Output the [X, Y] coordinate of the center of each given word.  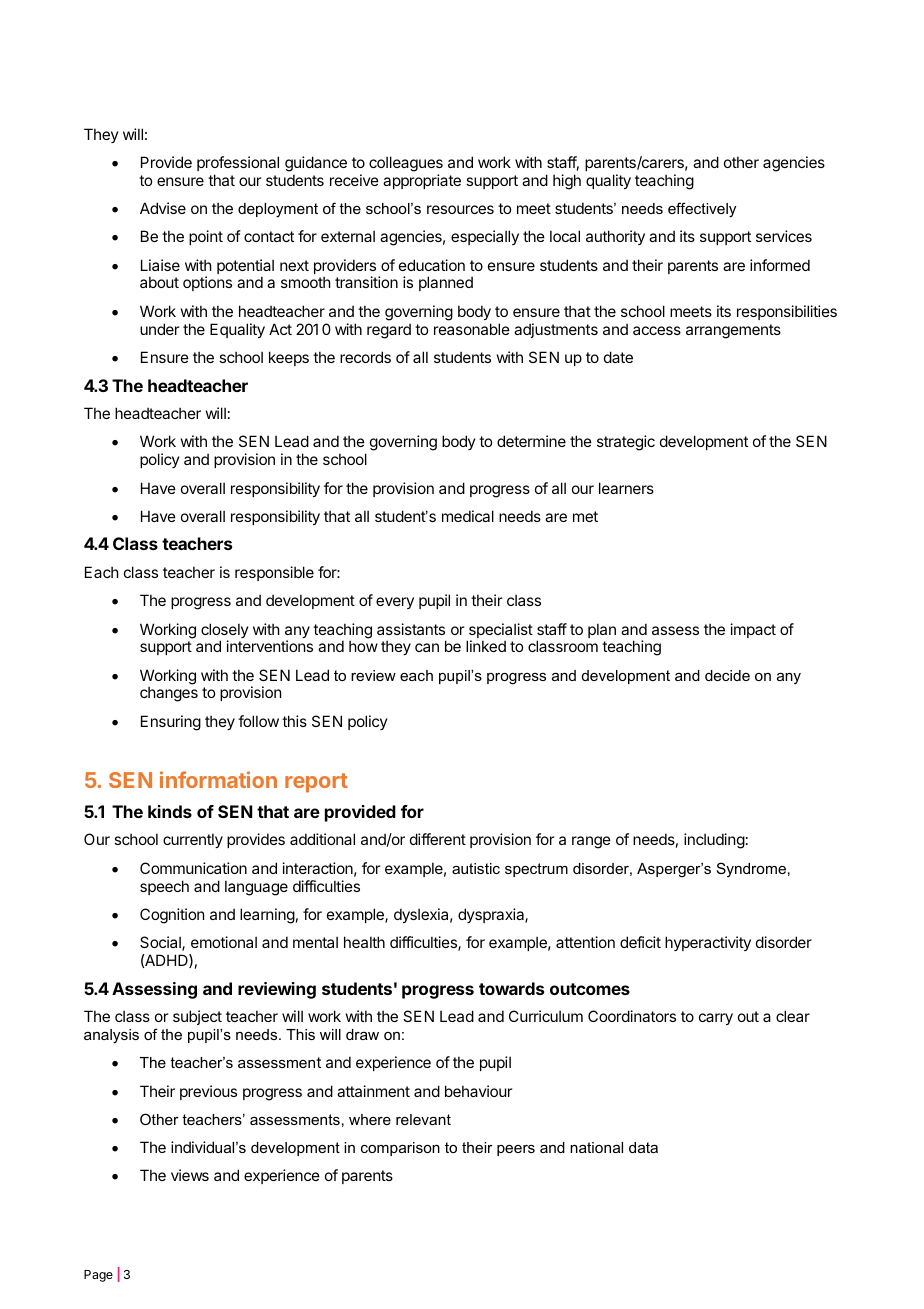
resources [460, 209]
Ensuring [171, 723]
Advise [163, 208]
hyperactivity [708, 943]
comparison [400, 1149]
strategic [626, 443]
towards [511, 988]
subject [197, 1017]
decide [727, 675]
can [427, 647]
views [190, 1175]
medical [468, 516]
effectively [702, 210]
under [159, 329]
